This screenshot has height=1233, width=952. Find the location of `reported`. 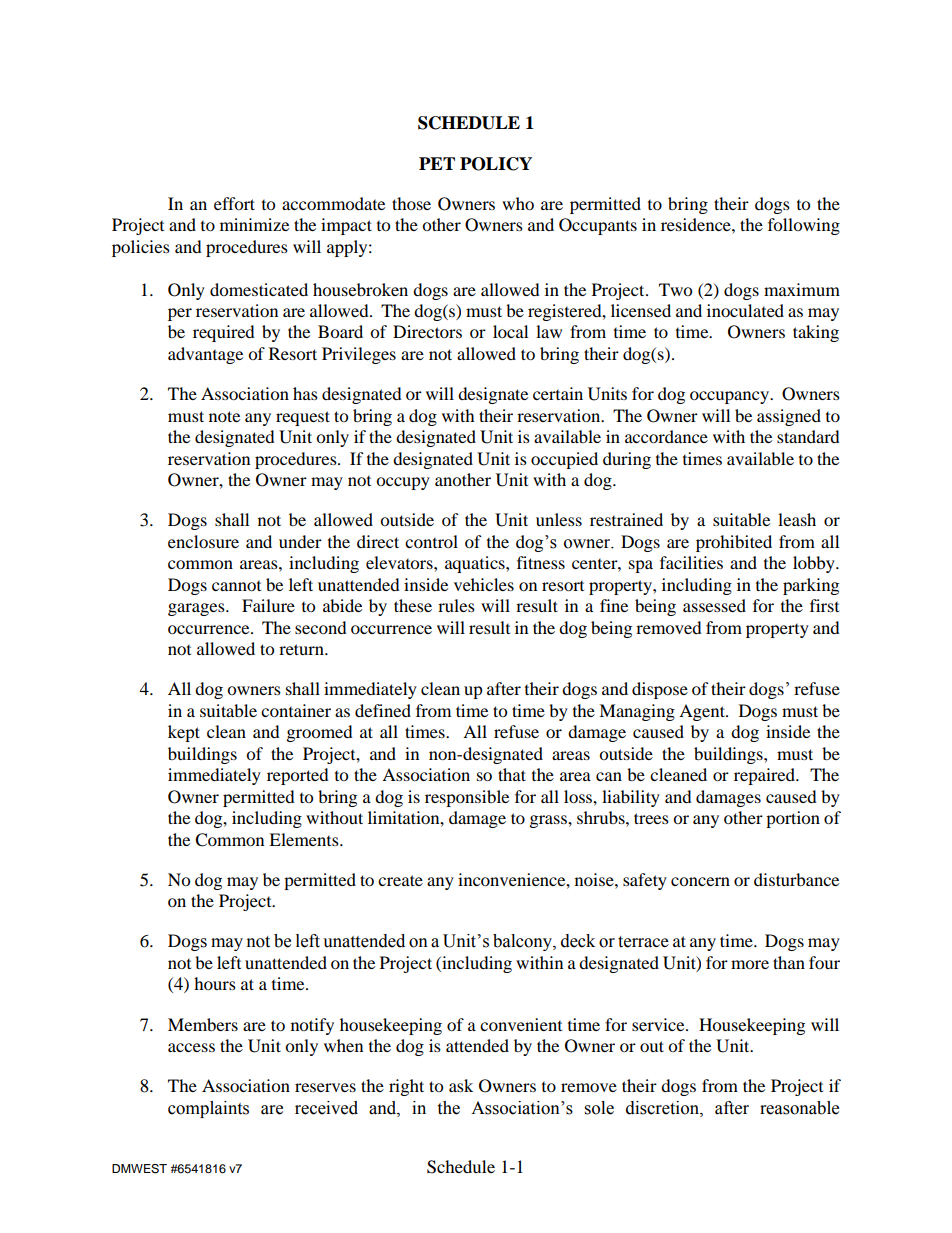

reported is located at coordinates (298, 776).
